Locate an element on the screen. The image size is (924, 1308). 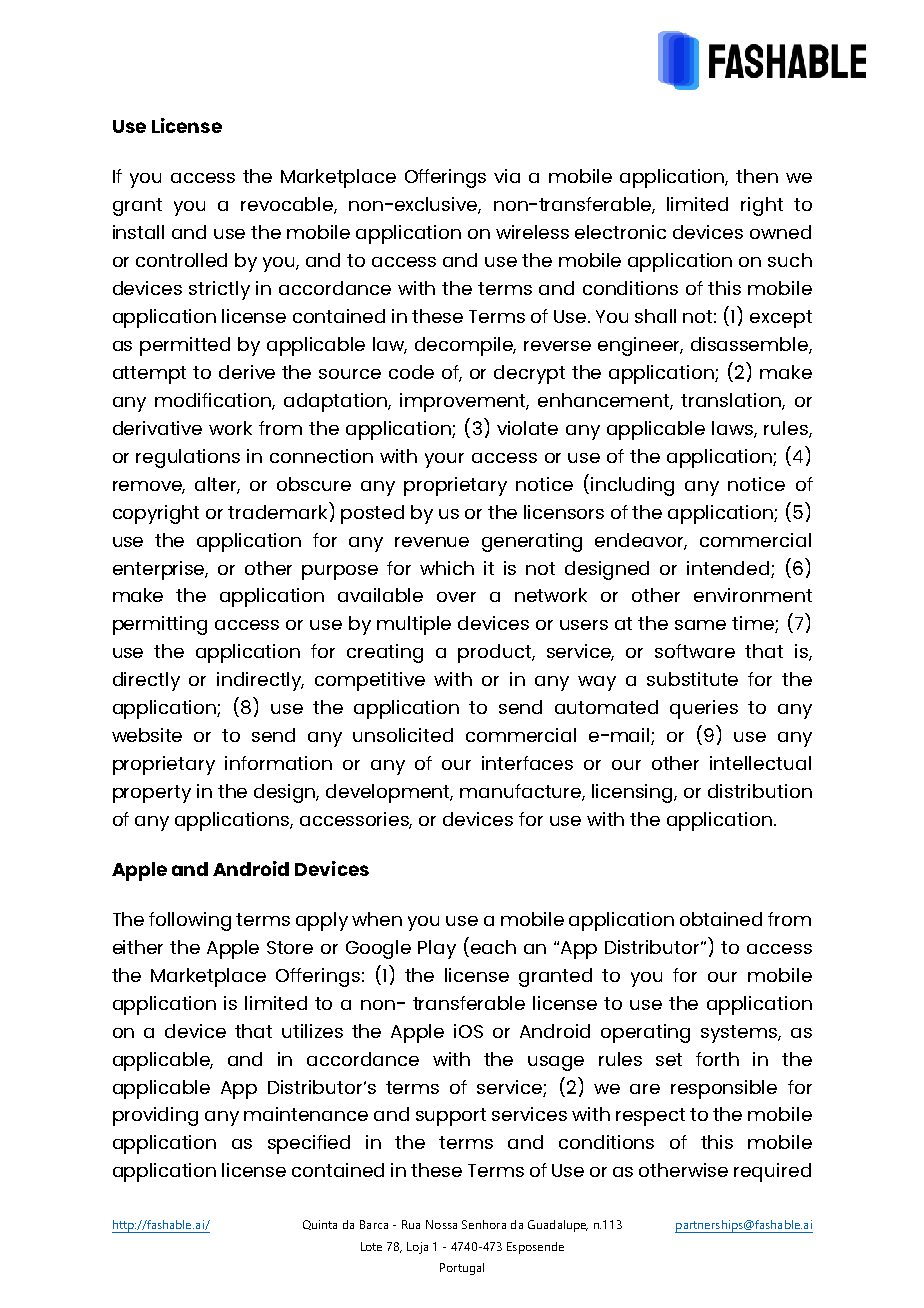
Nossa is located at coordinates (441, 1224).
